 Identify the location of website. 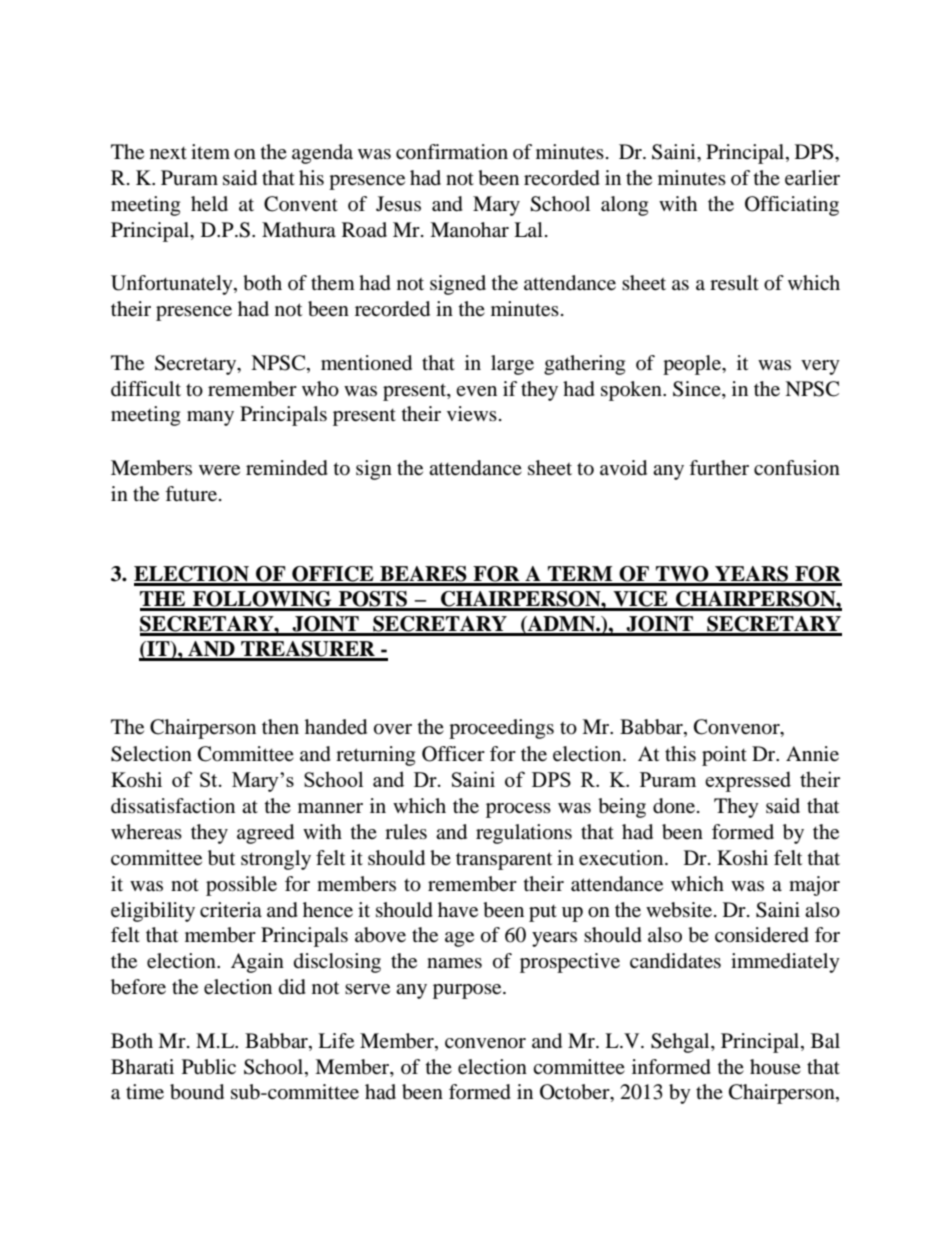
(680, 910).
